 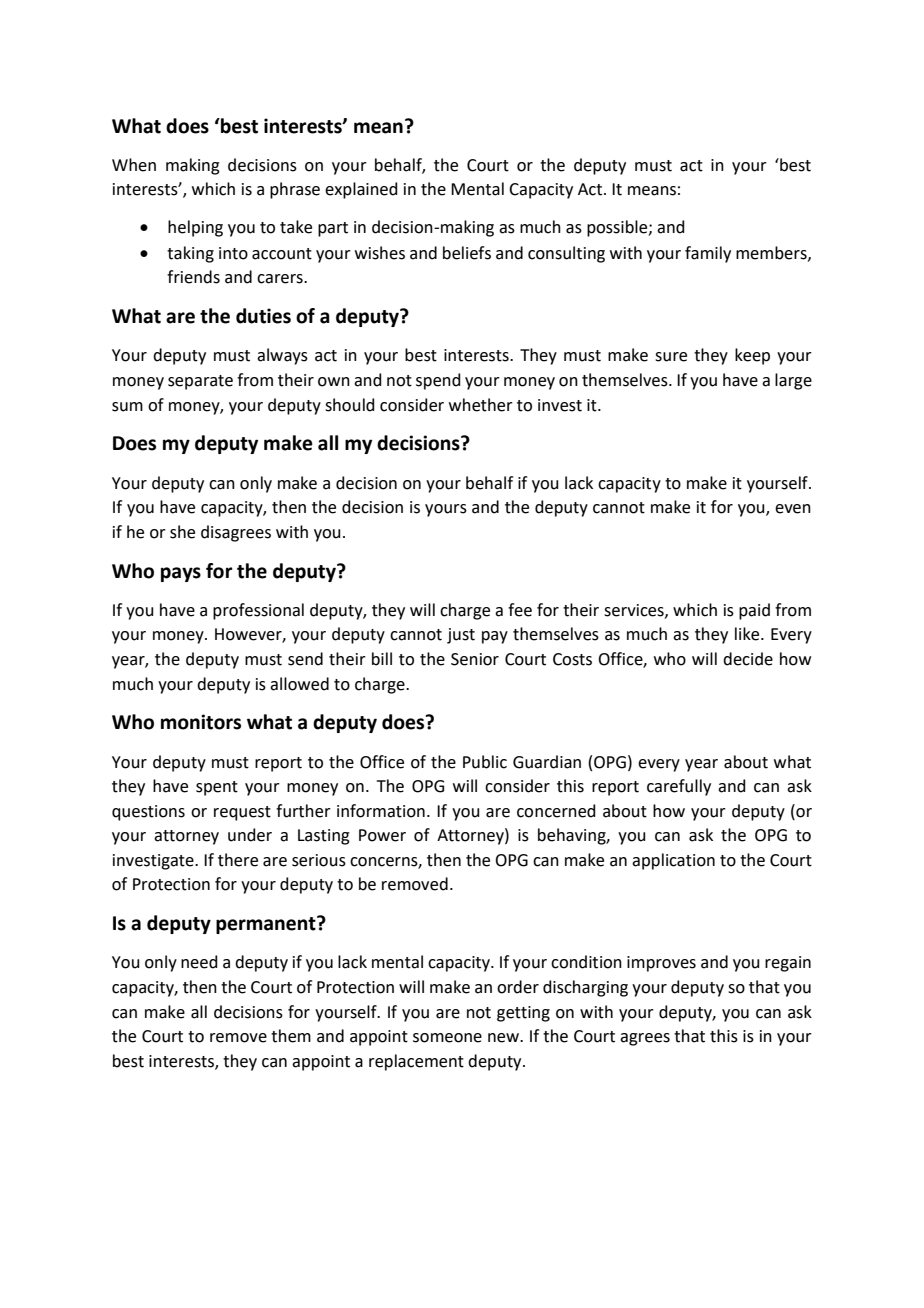 What do you see at coordinates (447, 1038) in the page?
I see `someone` at bounding box center [447, 1038].
